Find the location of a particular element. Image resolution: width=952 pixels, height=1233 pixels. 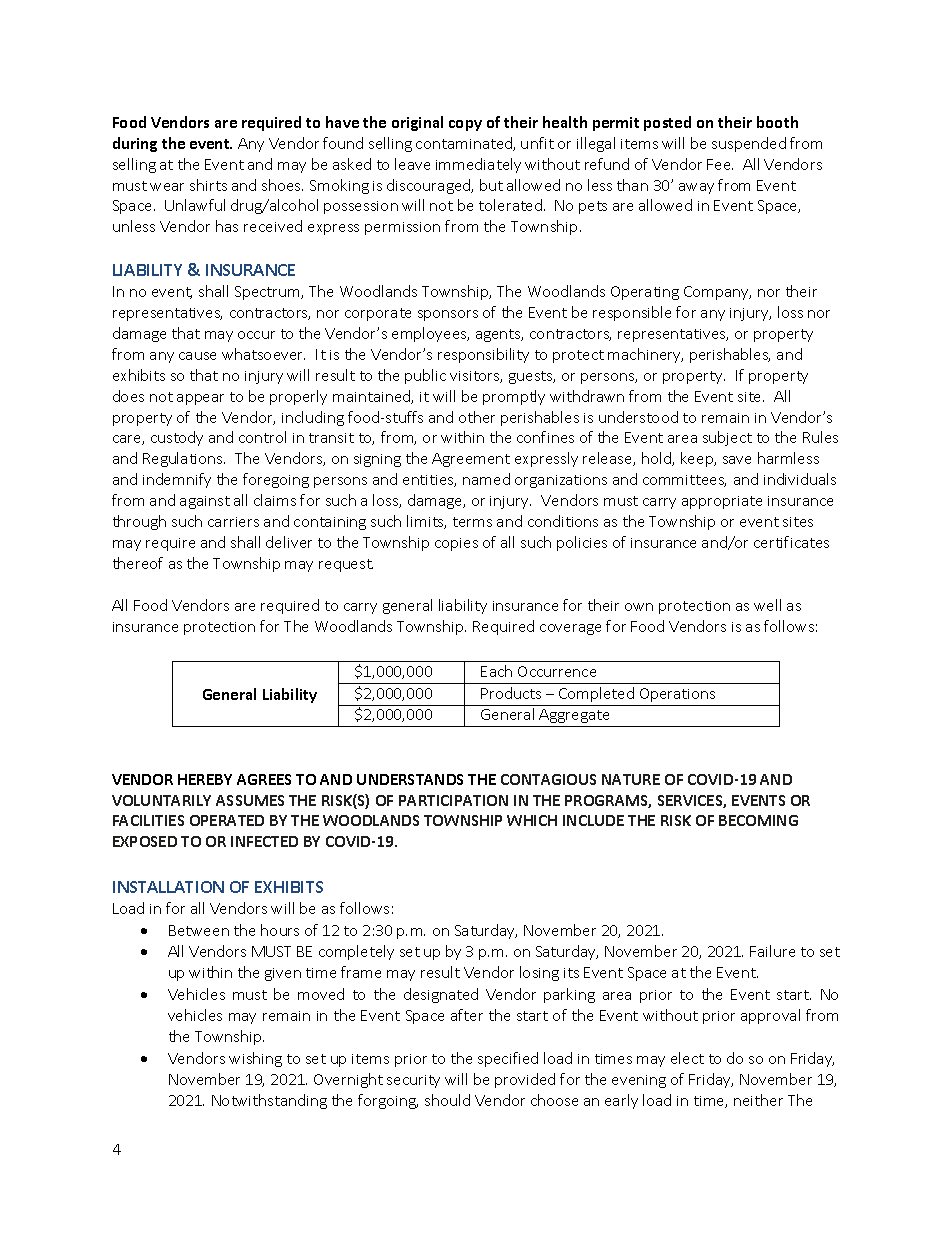

immediately is located at coordinates (478, 165).
